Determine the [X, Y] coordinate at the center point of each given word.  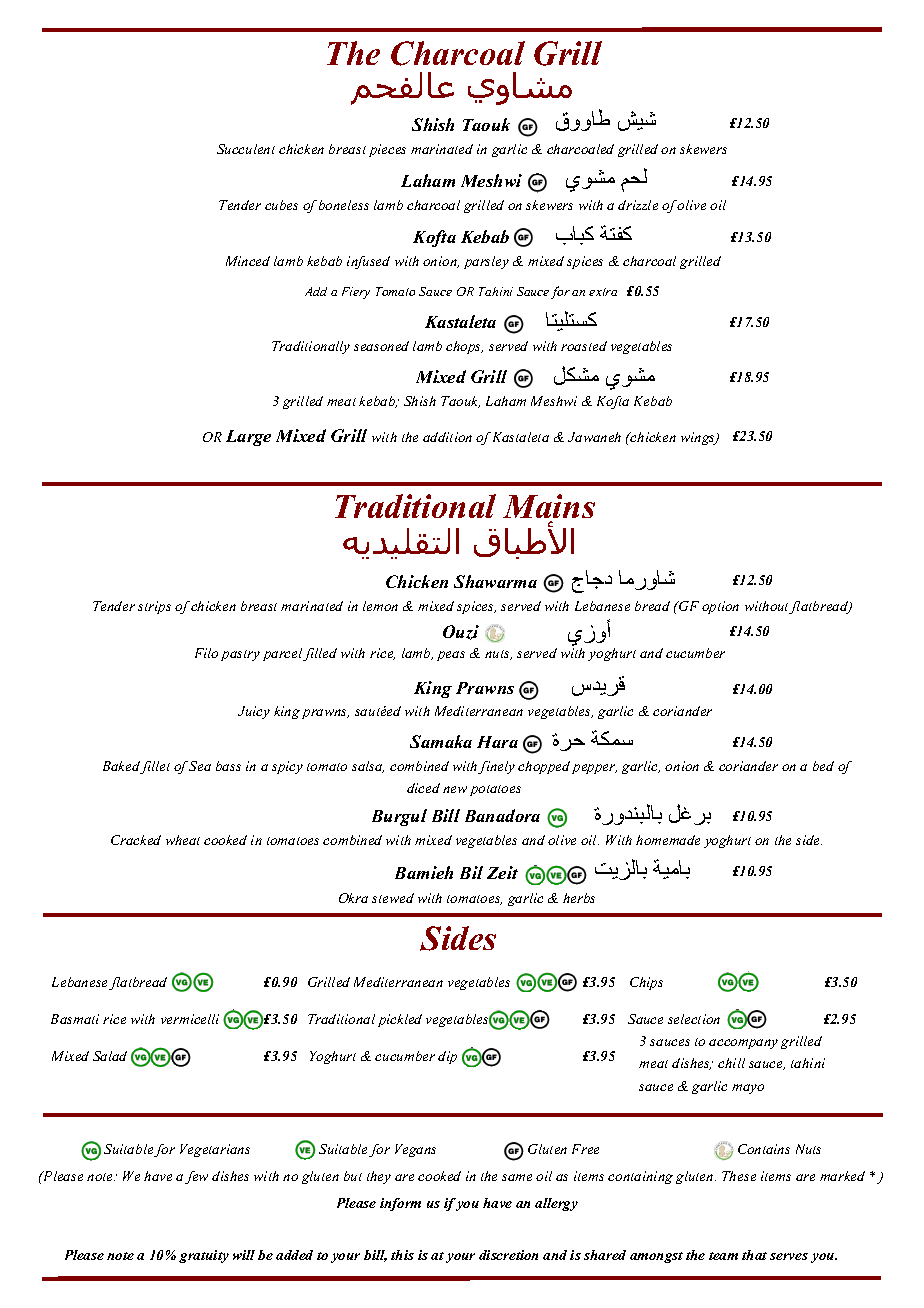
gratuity [204, 1256]
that [754, 1255]
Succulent [246, 149]
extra [603, 292]
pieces [387, 150]
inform [400, 1204]
